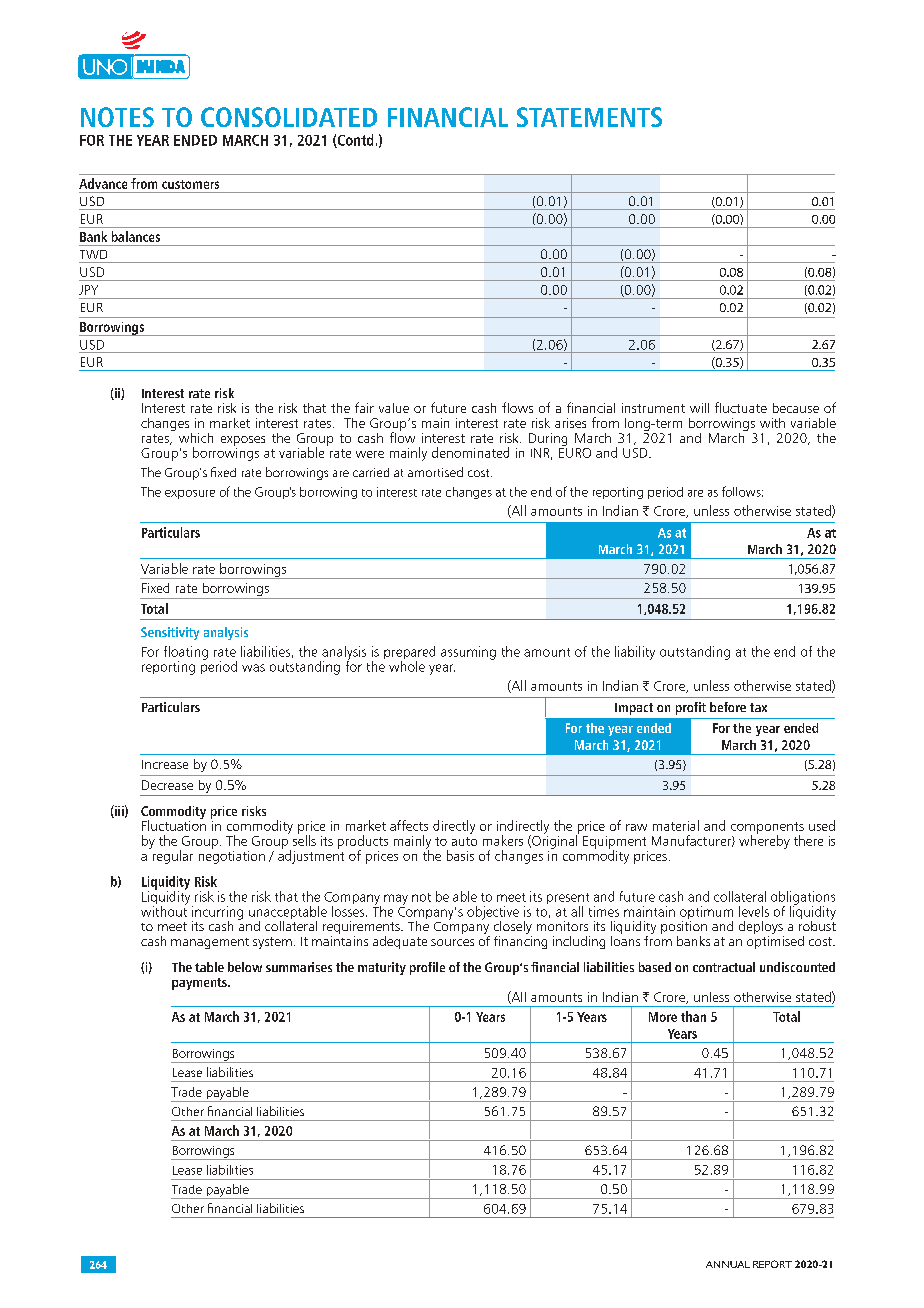 The image size is (924, 1308). Describe the element at coordinates (728, 1264) in the document. I see `ANNUAL` at that location.
